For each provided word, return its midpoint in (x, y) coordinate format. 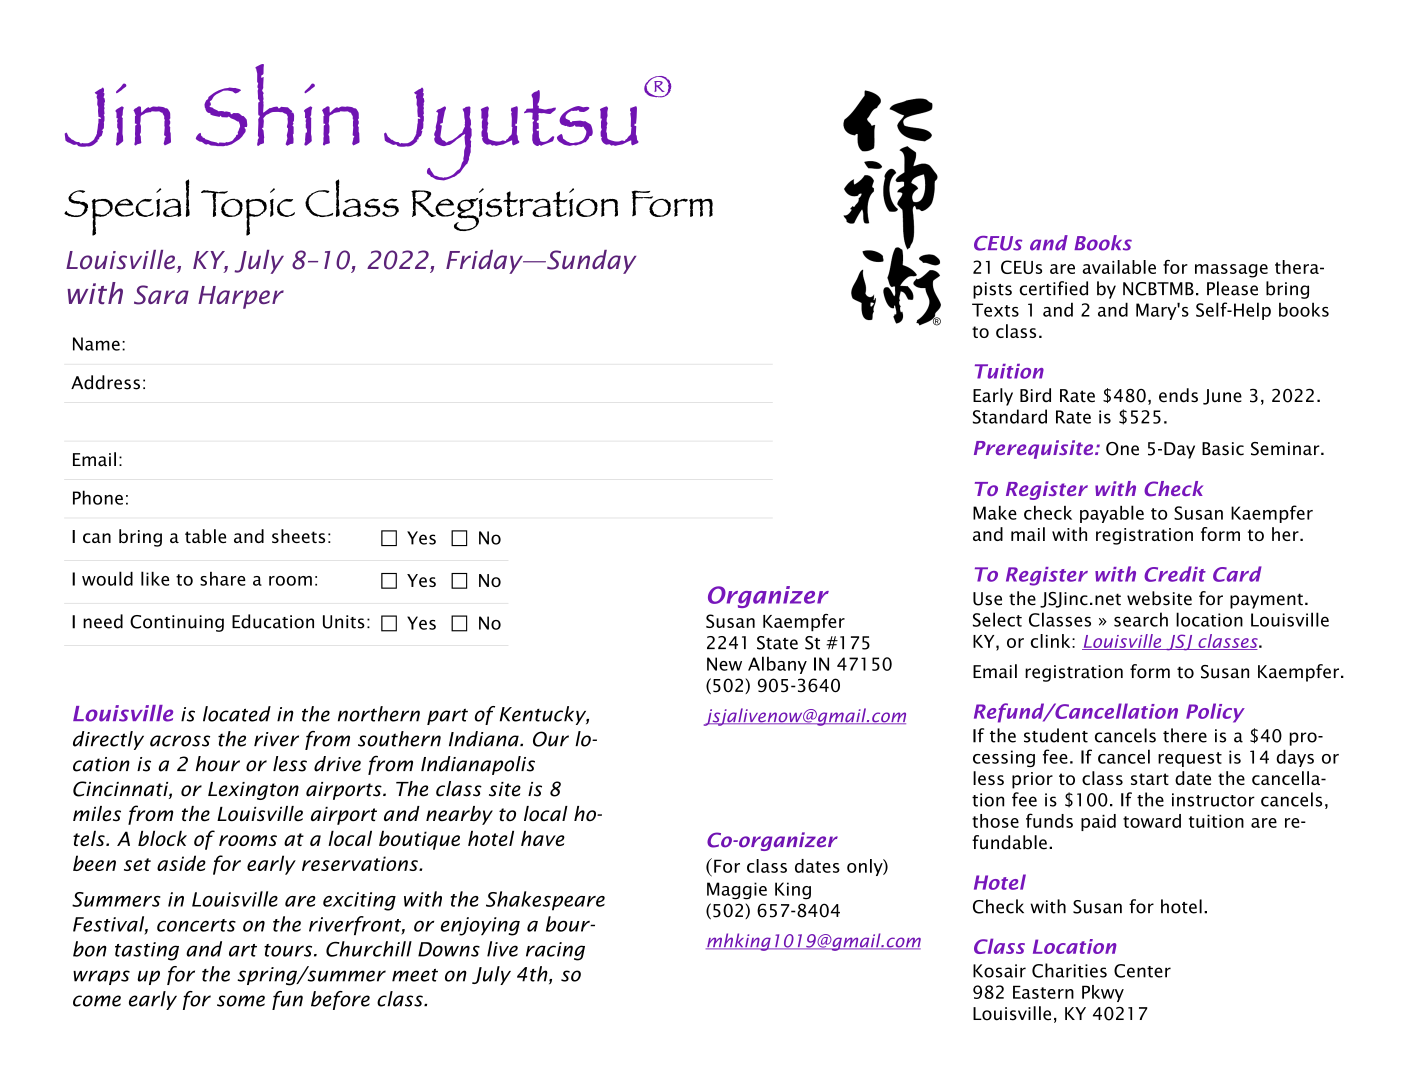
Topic (248, 212)
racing (555, 951)
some (241, 1001)
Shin (278, 105)
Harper (241, 297)
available (1119, 267)
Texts (995, 310)
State (777, 643)
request (1190, 759)
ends (1178, 395)
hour (218, 764)
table (205, 536)
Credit (1175, 574)
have (543, 838)
